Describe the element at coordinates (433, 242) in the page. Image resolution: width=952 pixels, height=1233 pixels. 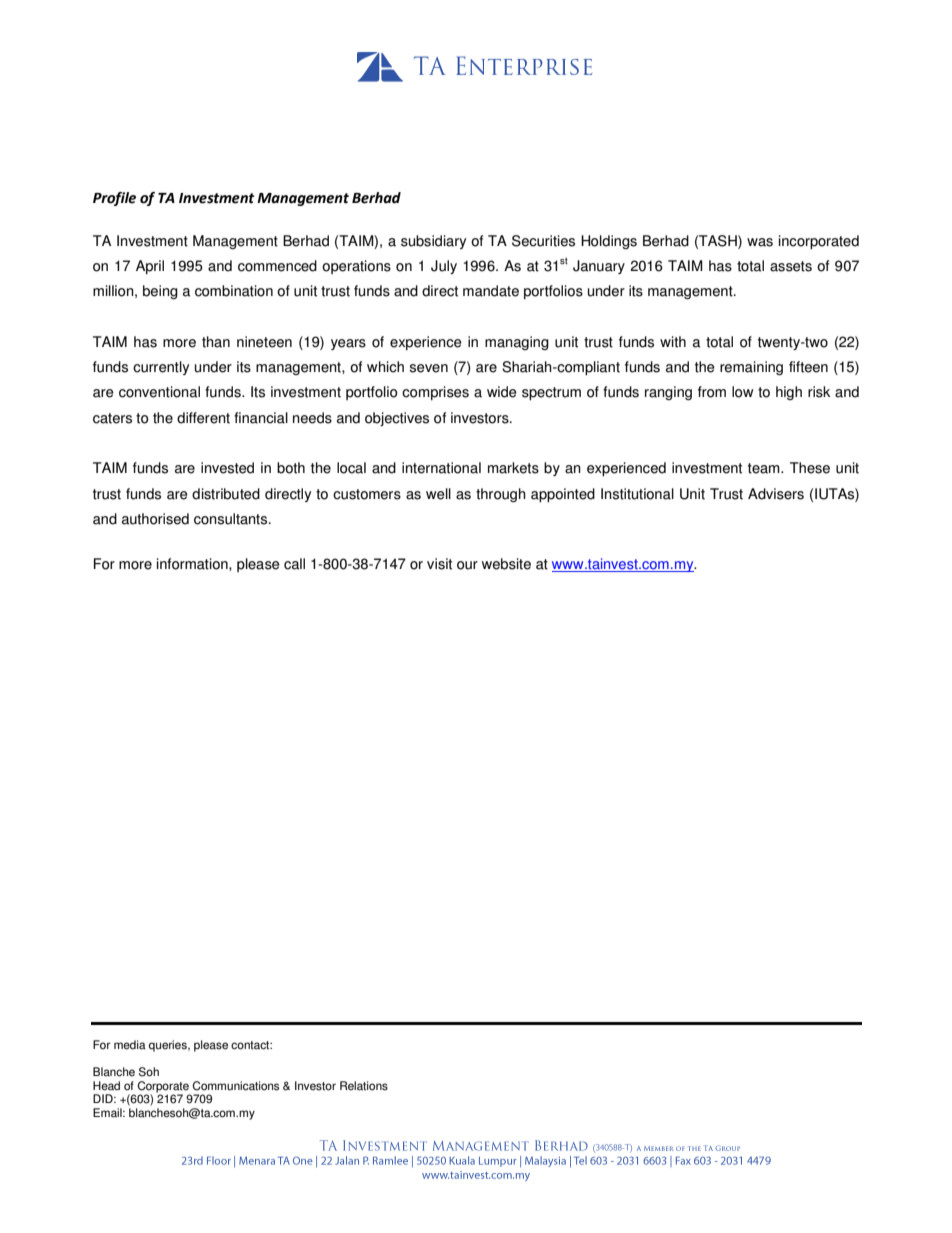
I see `subsidiary` at that location.
